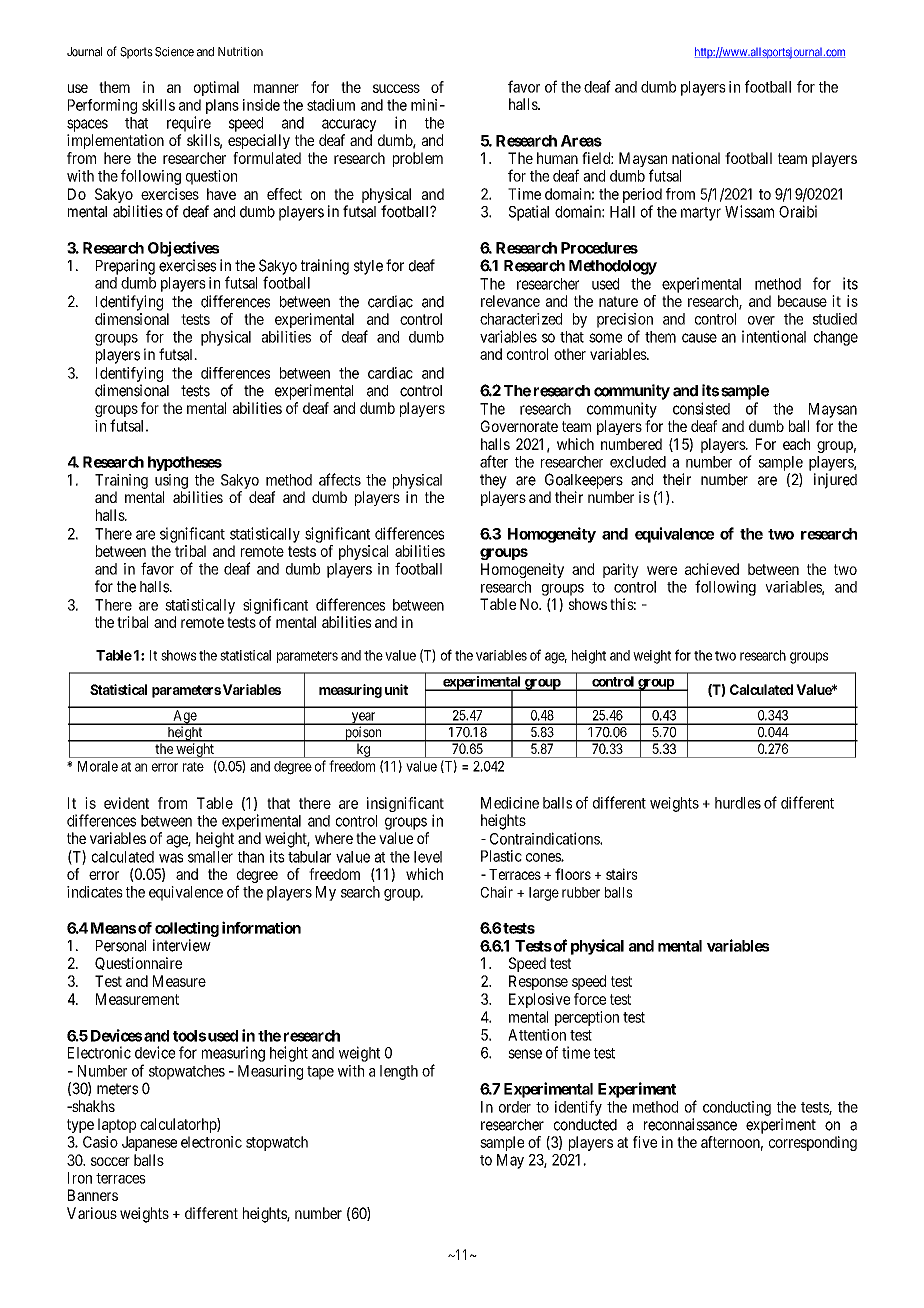 The width and height of the image is (924, 1308). Describe the element at coordinates (696, 158) in the image. I see `national` at that location.
